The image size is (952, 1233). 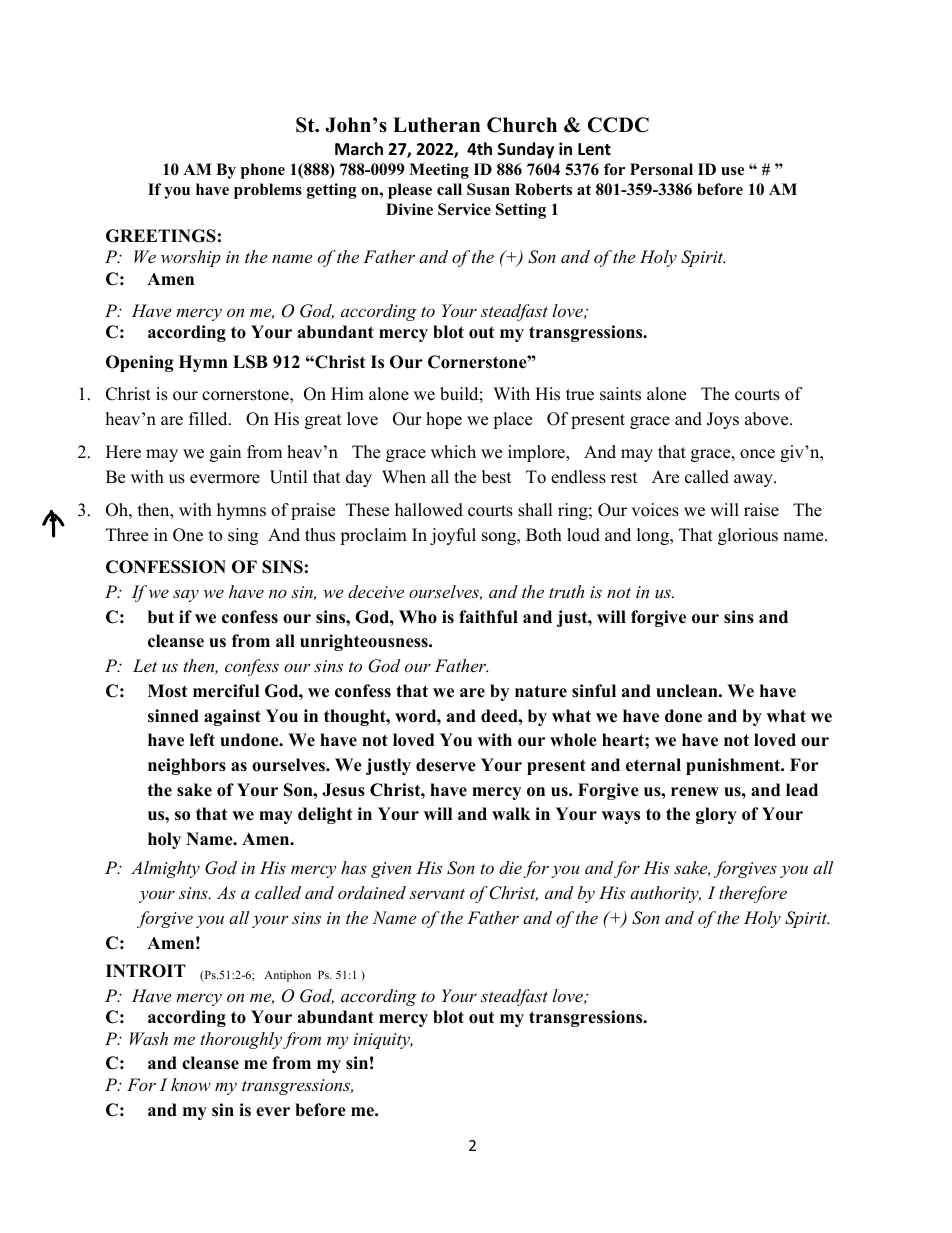 I want to click on Meeting, so click(x=439, y=171).
